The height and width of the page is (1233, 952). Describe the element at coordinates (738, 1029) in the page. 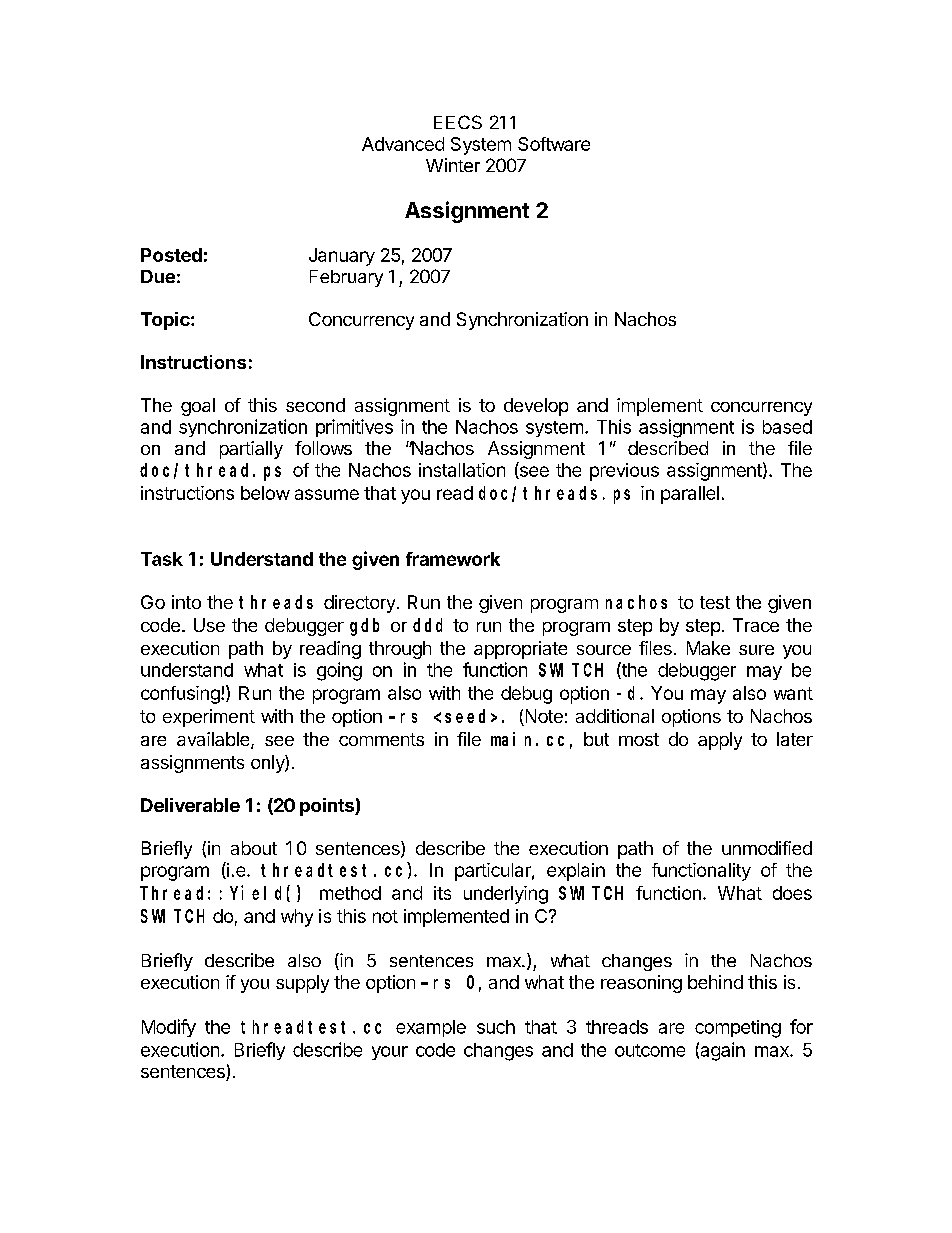

I see `competing` at that location.
